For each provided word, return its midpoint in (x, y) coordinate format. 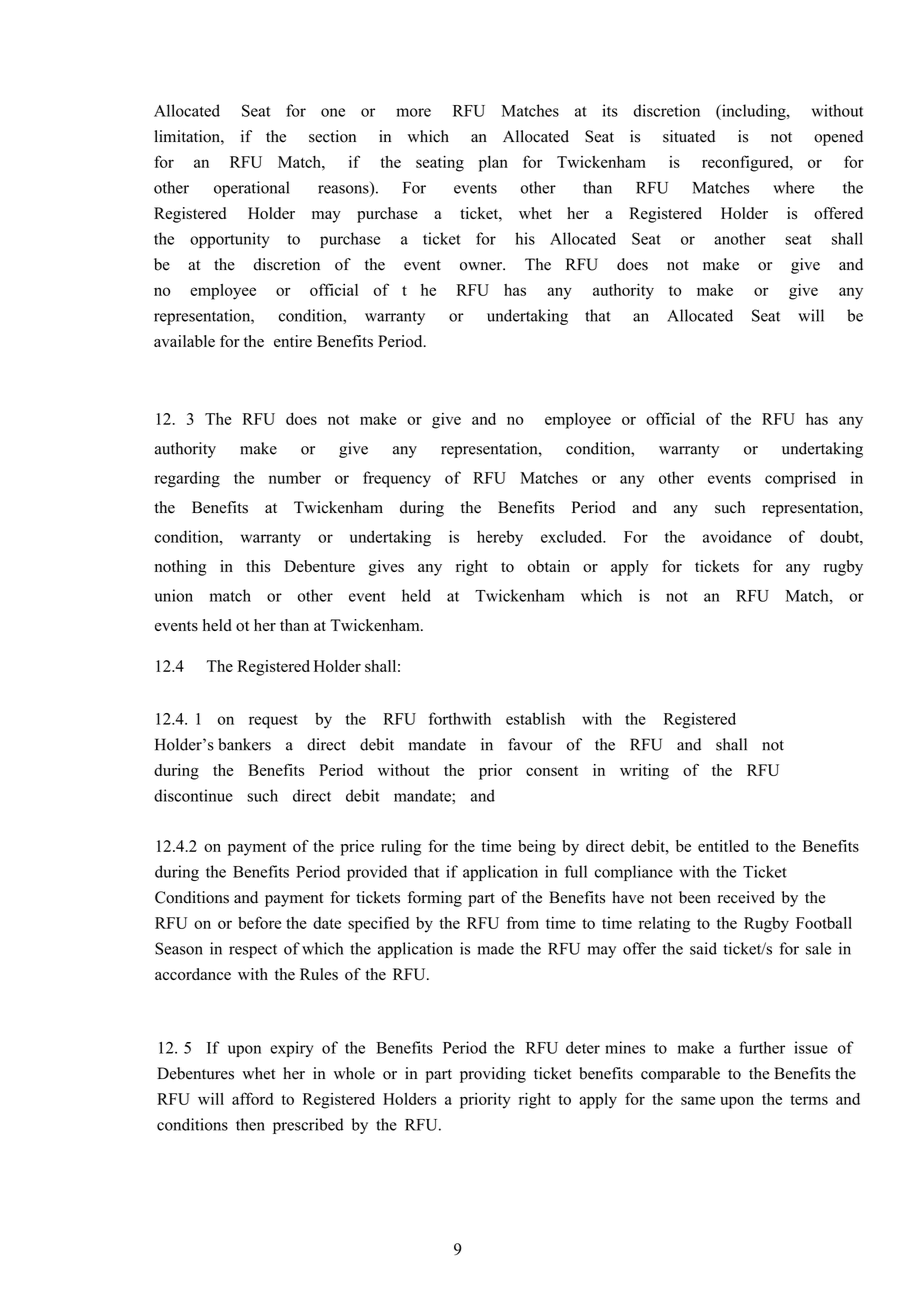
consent (552, 771)
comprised (800, 479)
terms (809, 1100)
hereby (500, 538)
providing (493, 1075)
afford (252, 1098)
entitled (723, 846)
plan (493, 164)
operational (251, 189)
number (295, 477)
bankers (244, 744)
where (793, 187)
